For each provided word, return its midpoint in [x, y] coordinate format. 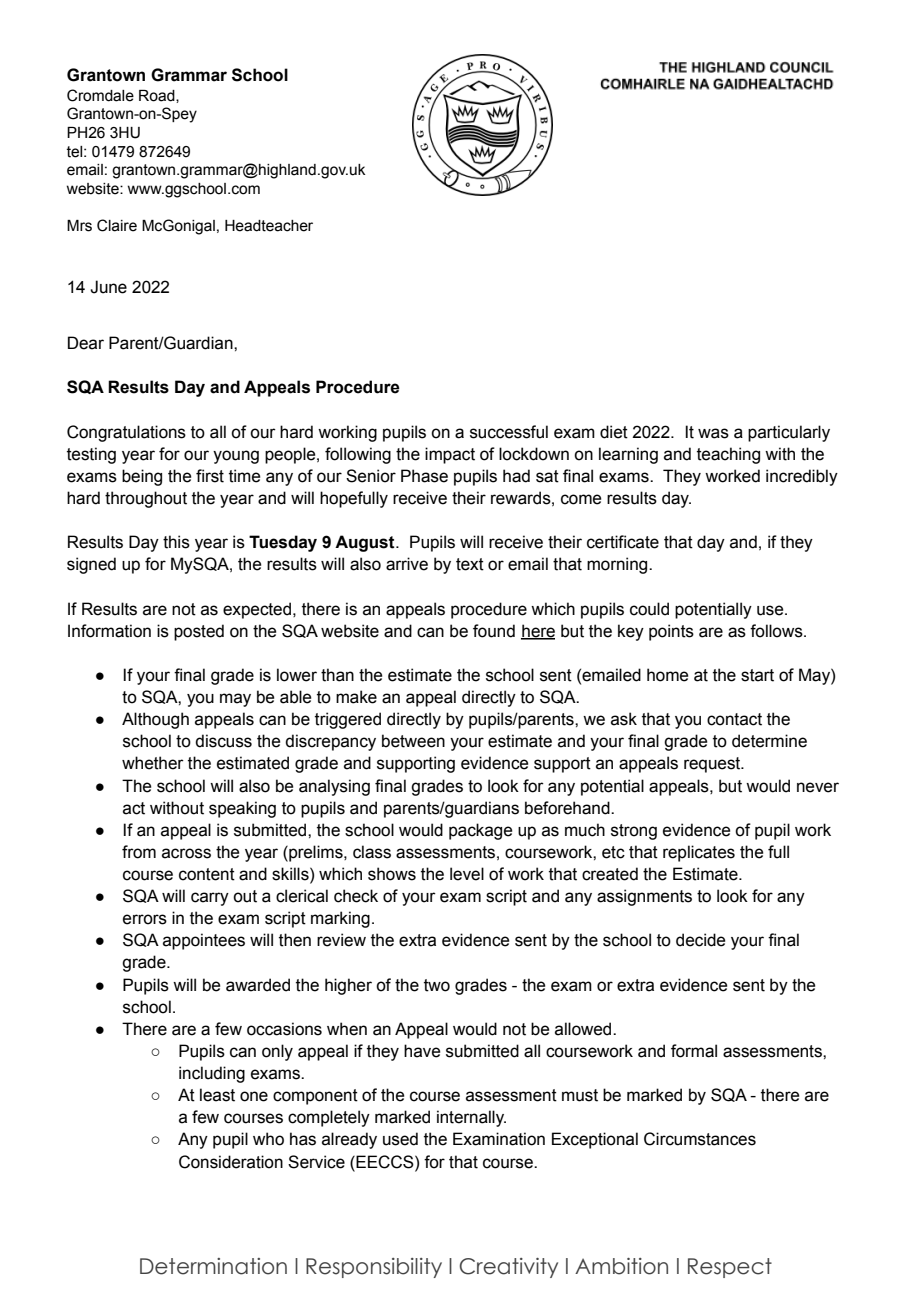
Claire [117, 225]
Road [158, 96]
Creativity [509, 1268]
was [713, 433]
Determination [213, 1266]
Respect [730, 1268]
